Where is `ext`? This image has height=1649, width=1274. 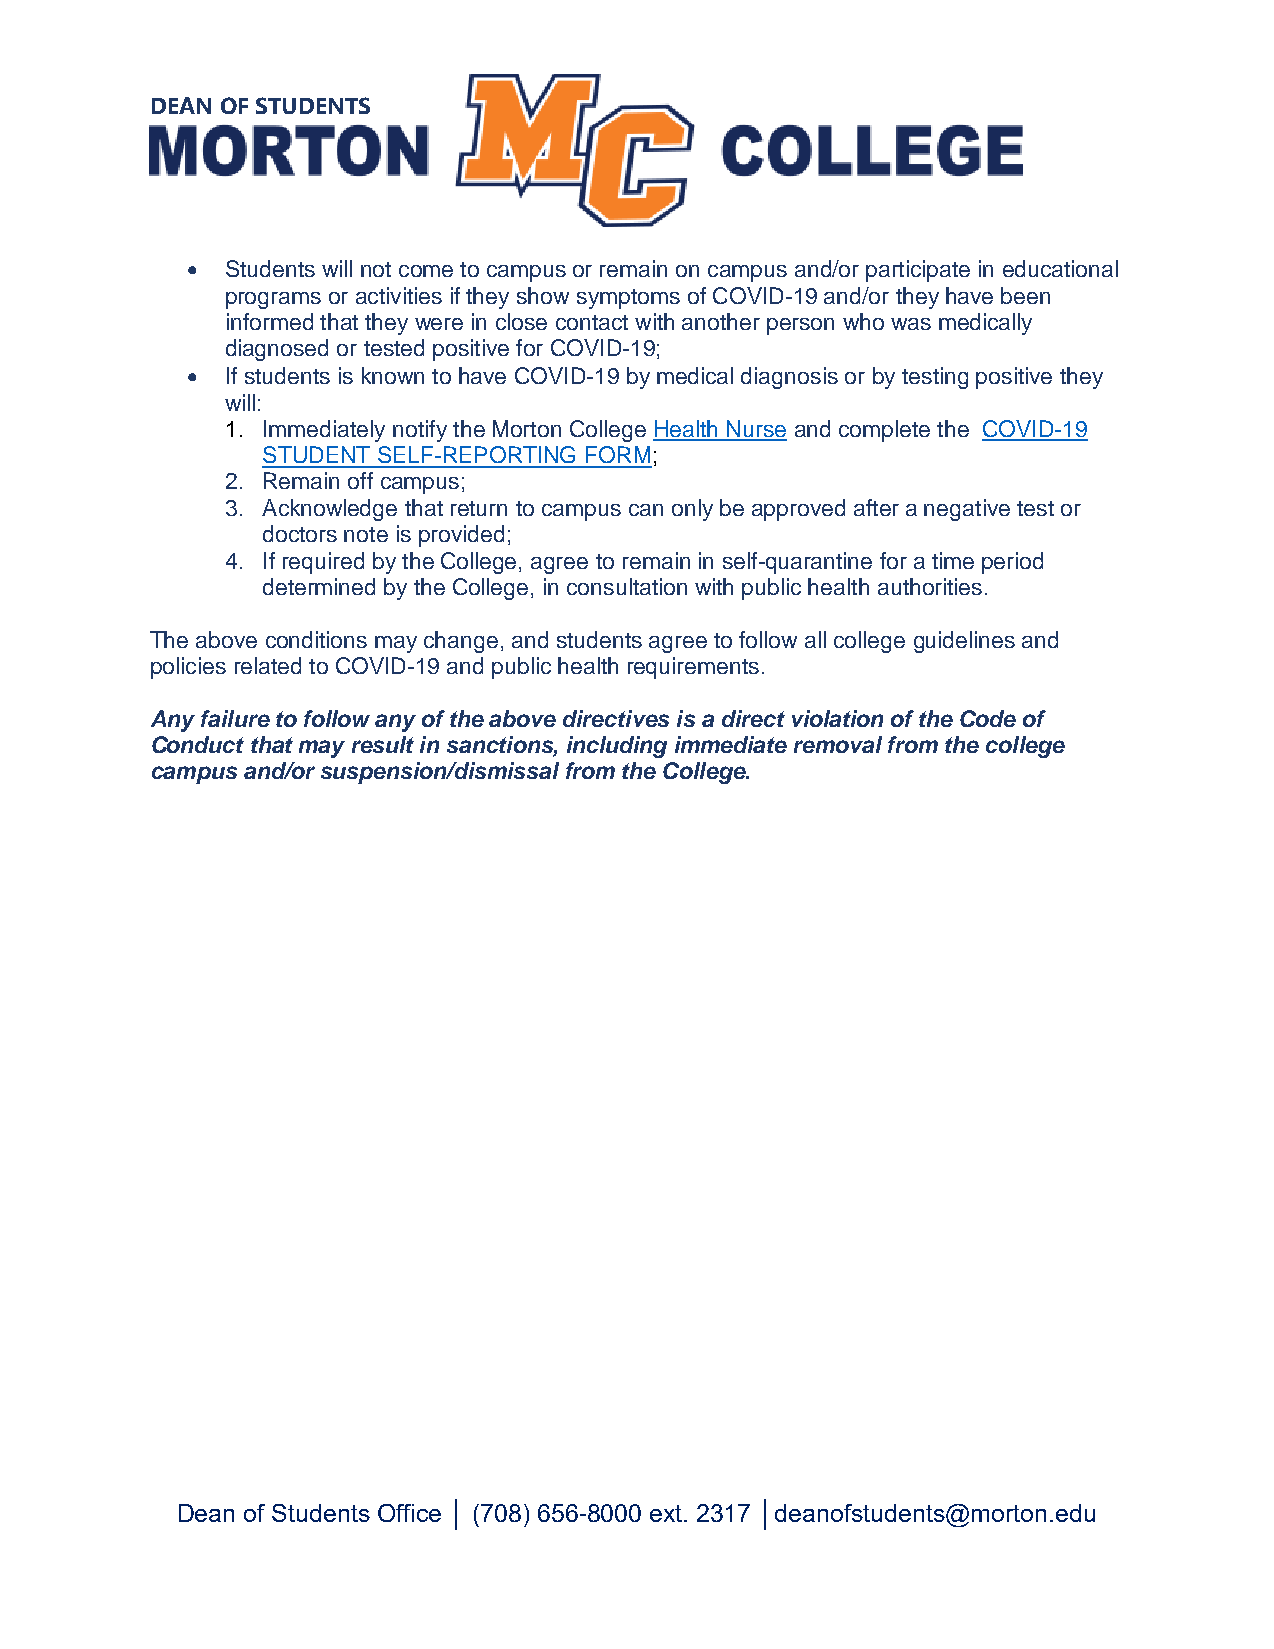 ext is located at coordinates (667, 1513).
